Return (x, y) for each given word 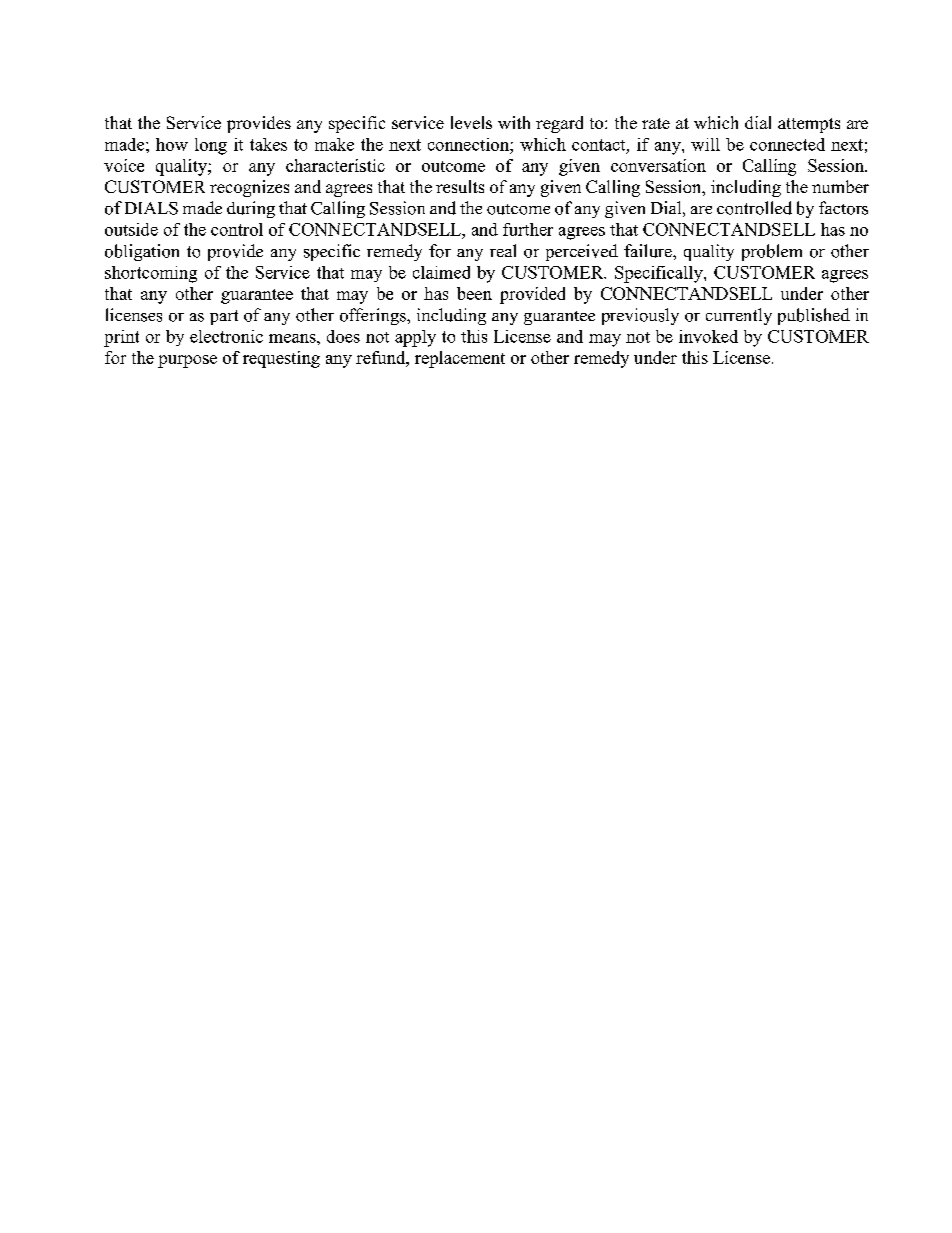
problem (772, 252)
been (474, 293)
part (224, 317)
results (460, 186)
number (840, 186)
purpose (187, 361)
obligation (142, 252)
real (503, 250)
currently (739, 316)
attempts (809, 125)
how (172, 144)
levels (471, 122)
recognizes (249, 188)
